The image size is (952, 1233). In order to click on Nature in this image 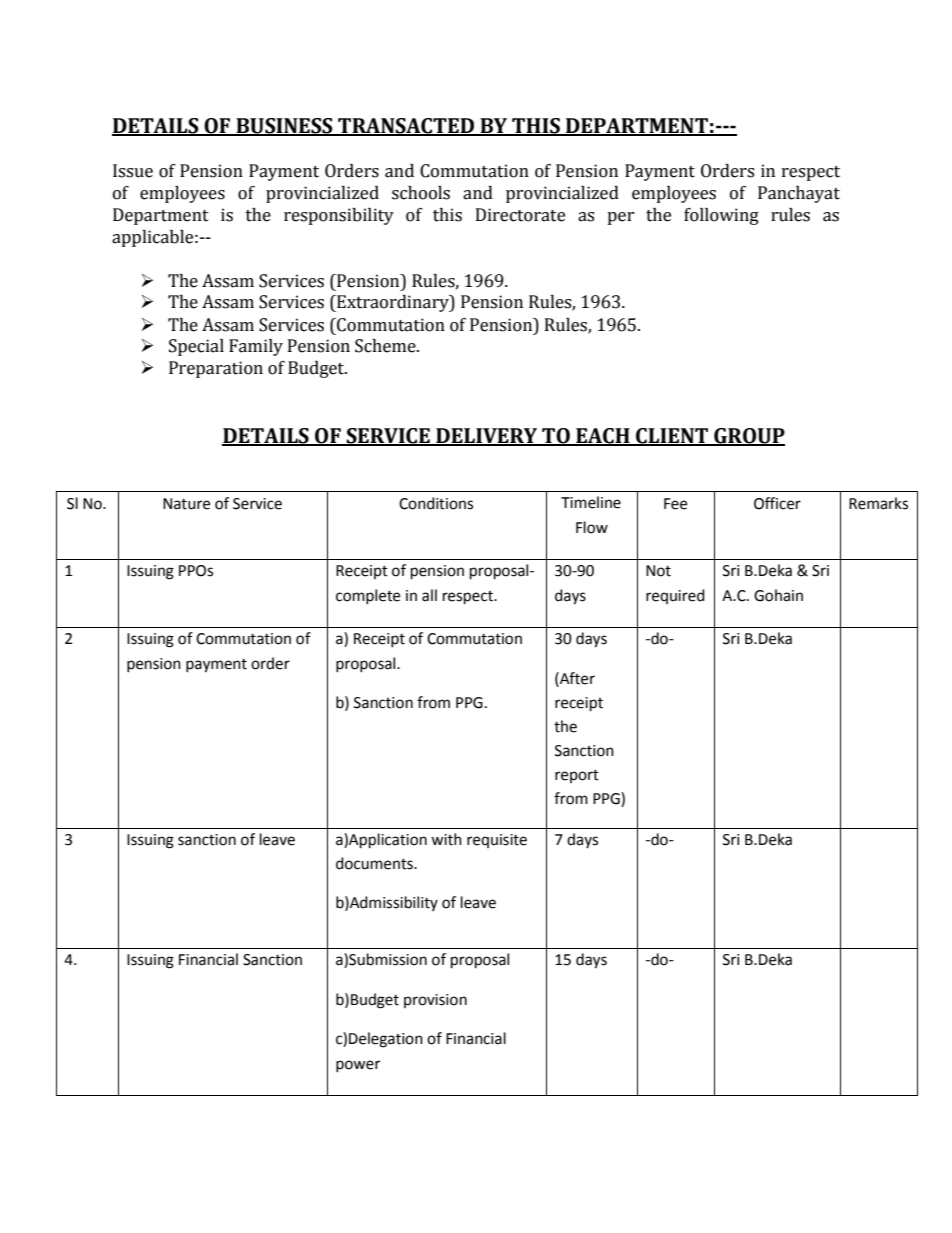, I will do `click(186, 504)`.
